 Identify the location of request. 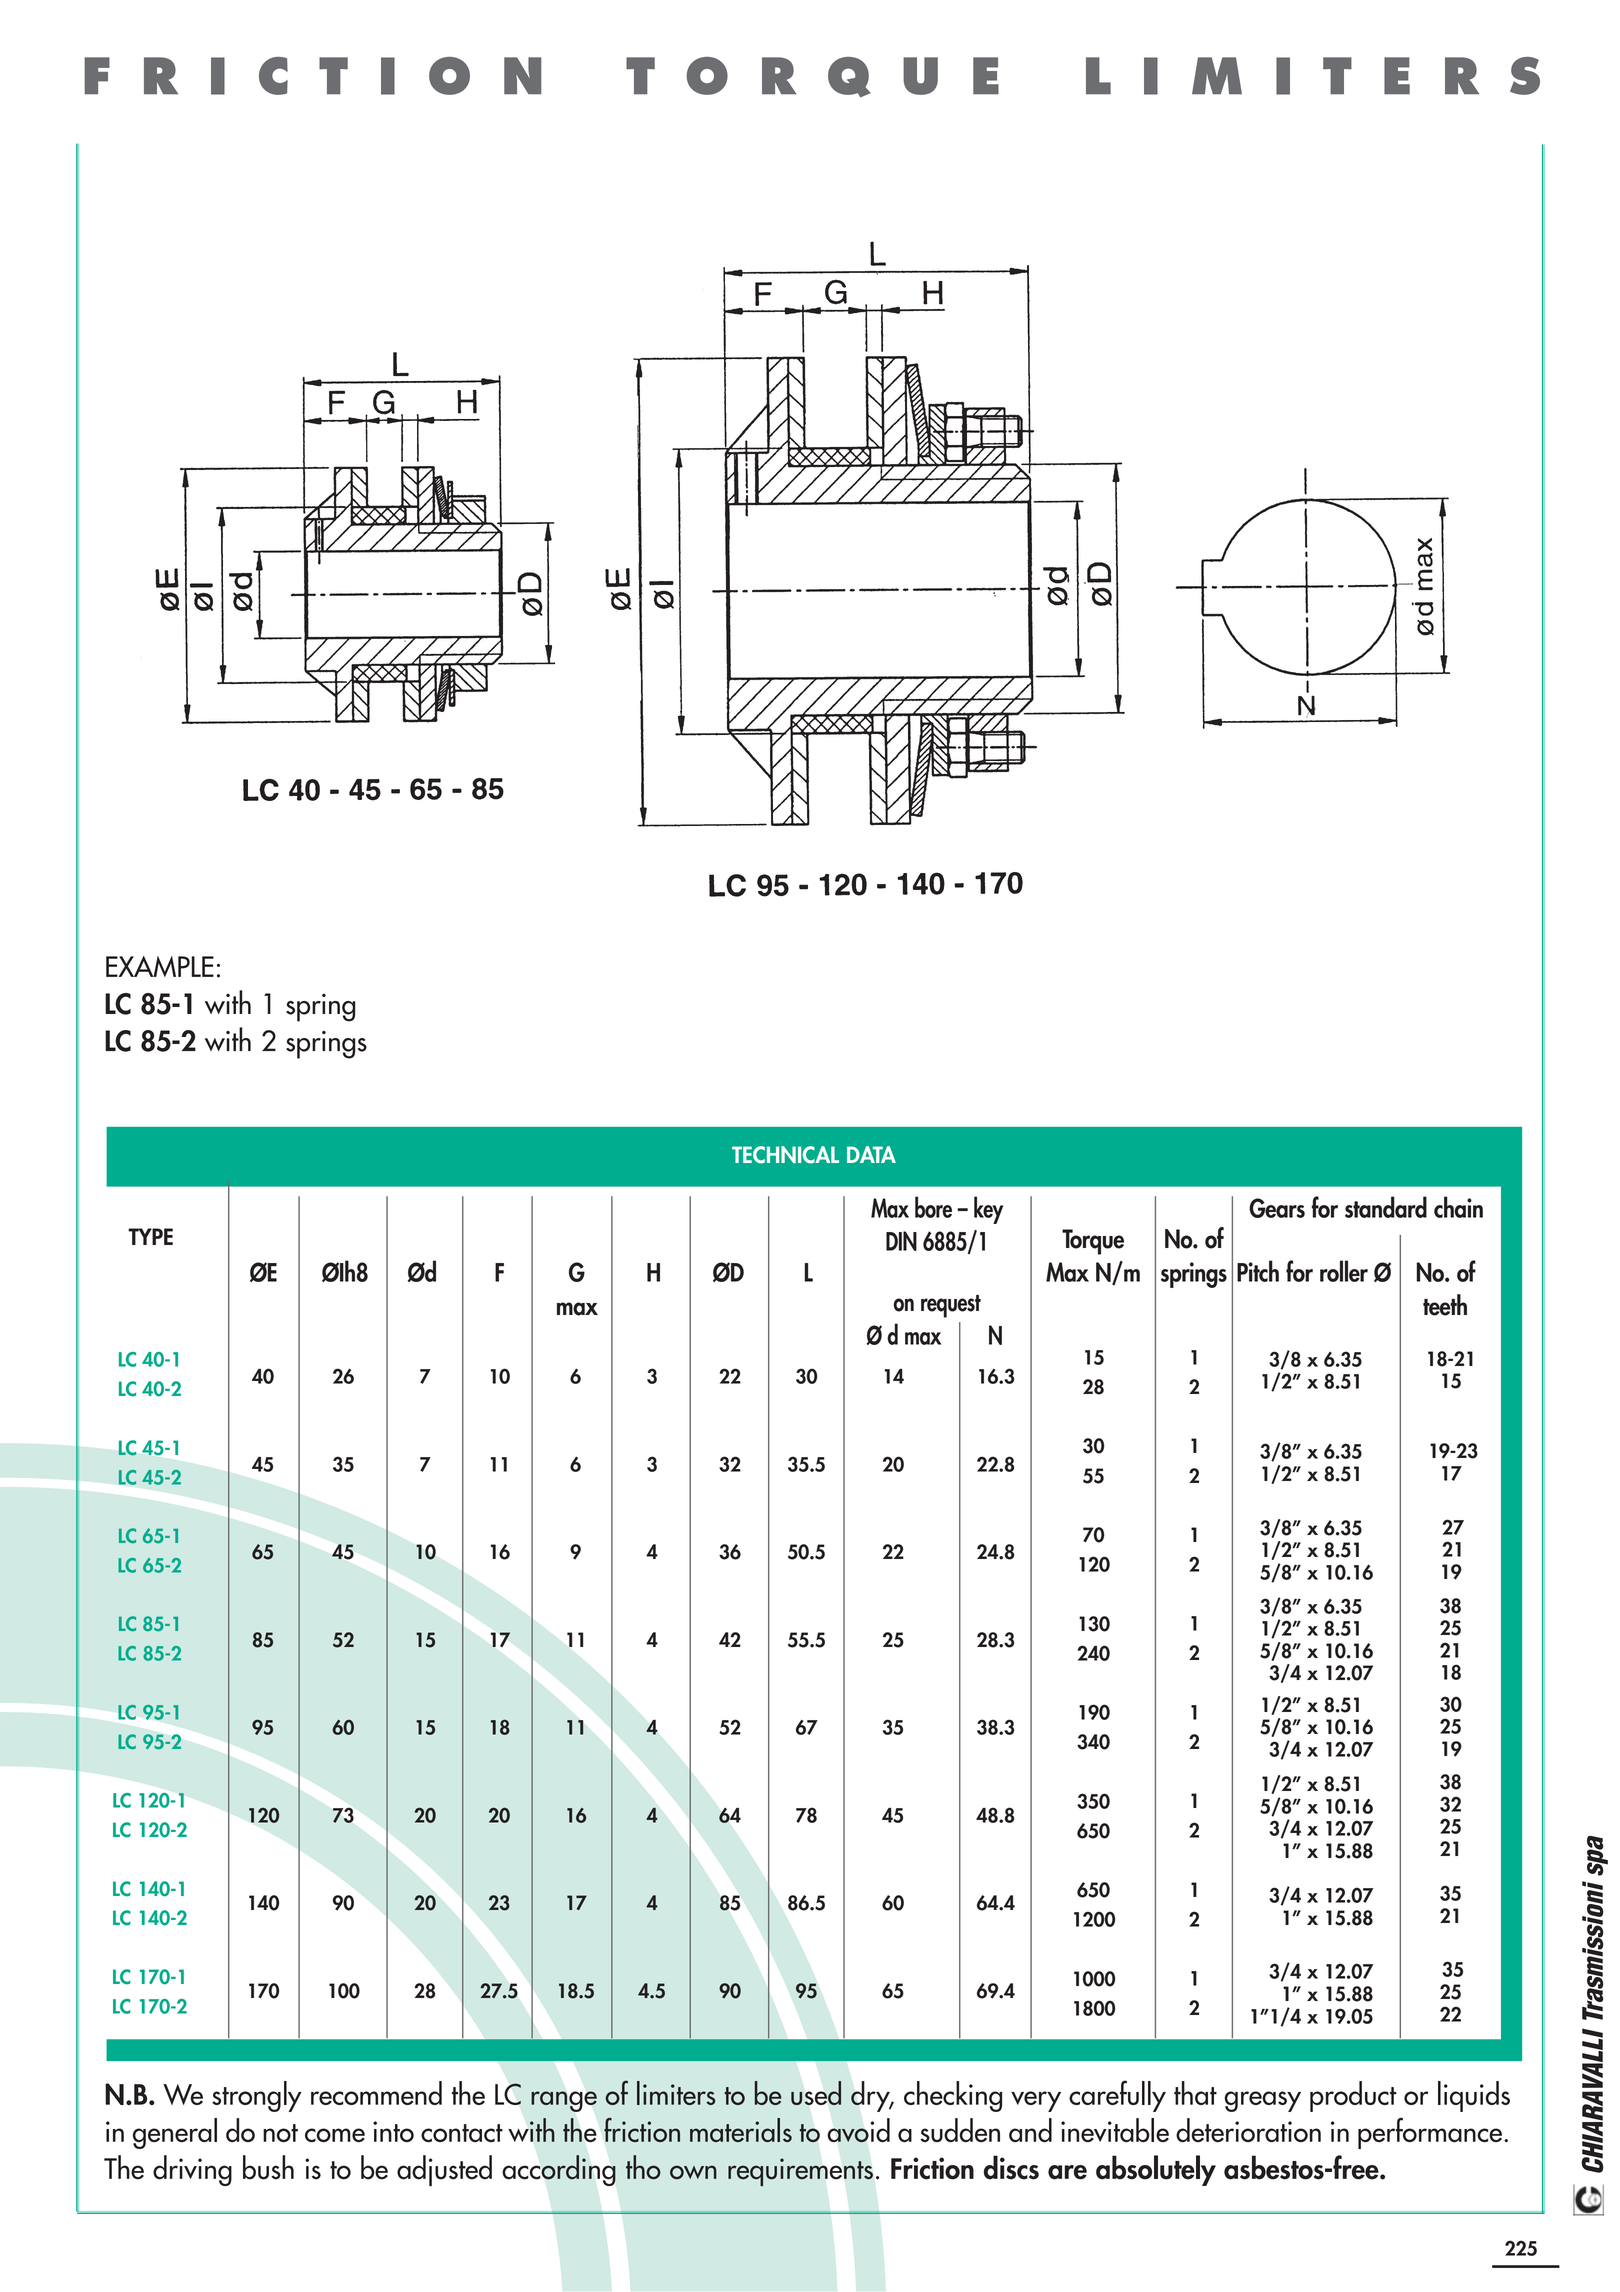
(951, 1306).
